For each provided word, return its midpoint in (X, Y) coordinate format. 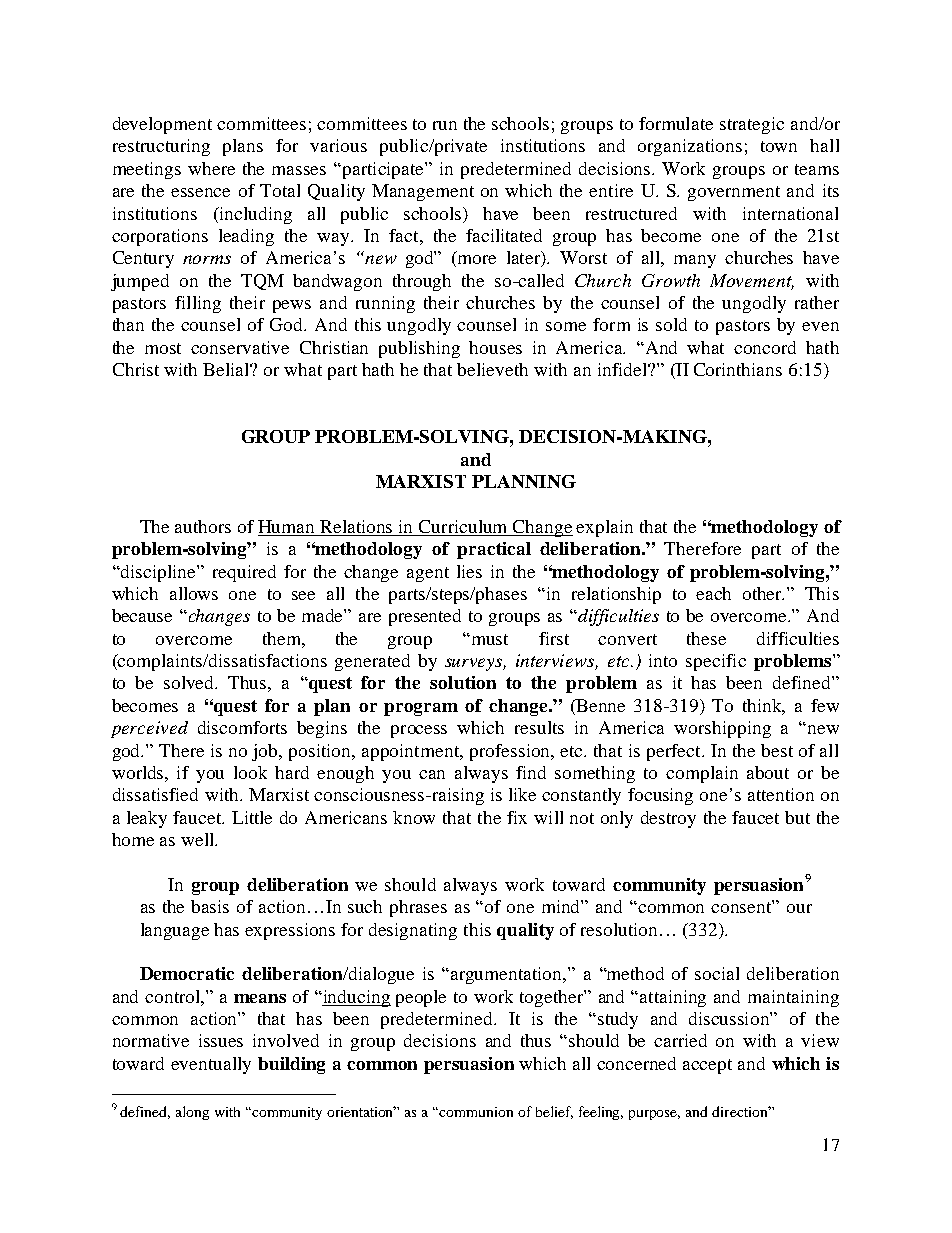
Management (423, 192)
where (211, 168)
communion (476, 1112)
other (763, 593)
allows (194, 593)
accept (707, 1066)
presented (425, 617)
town (779, 146)
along (192, 1113)
